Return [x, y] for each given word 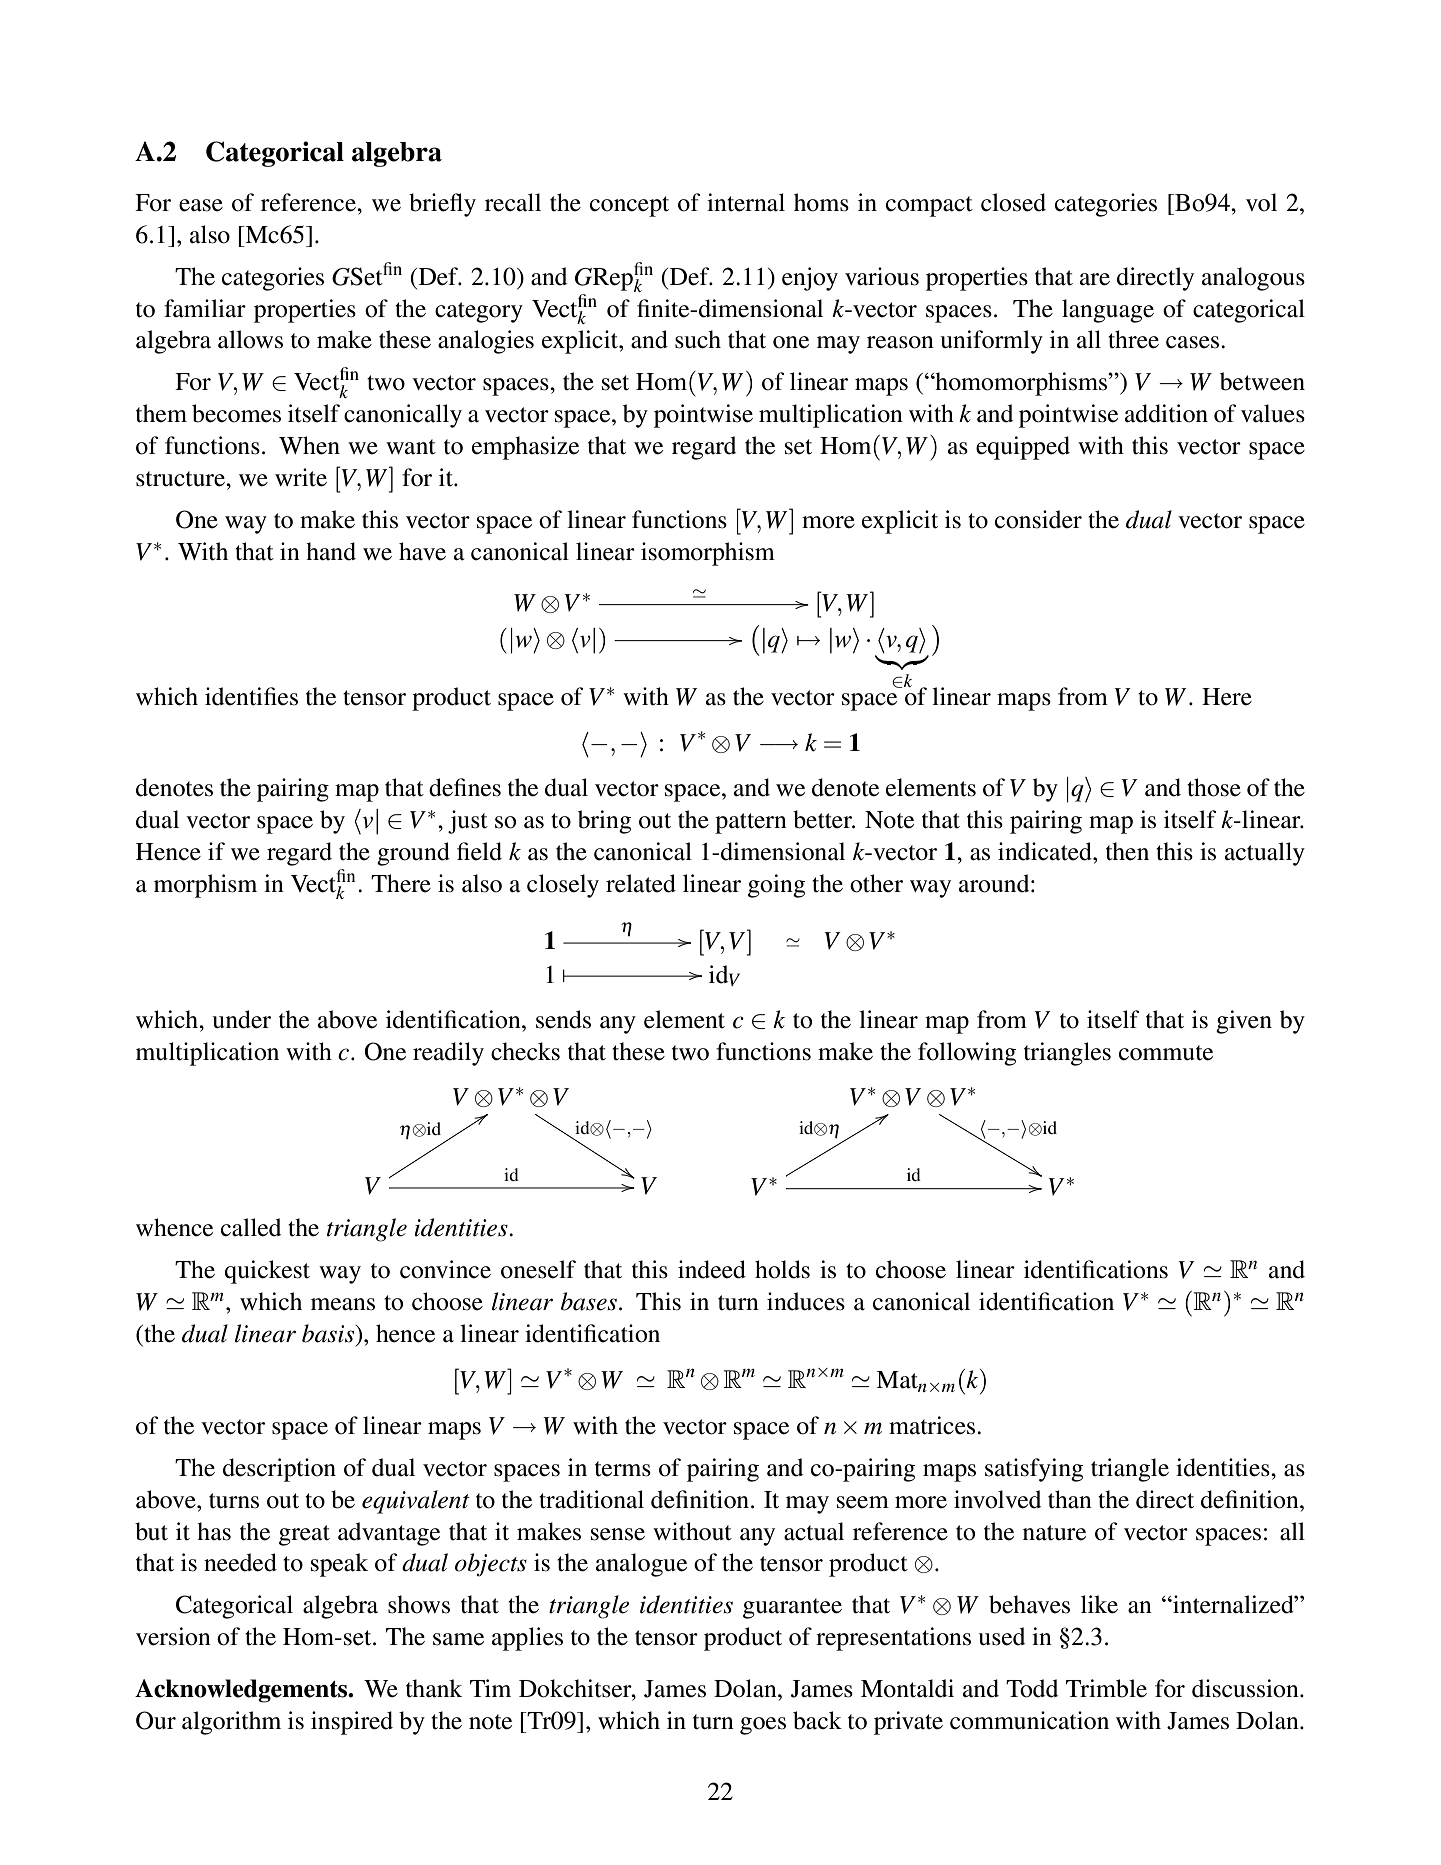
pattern [751, 823]
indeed [712, 1269]
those [1214, 787]
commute [1166, 1053]
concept [629, 206]
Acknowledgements [242, 1691]
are [1095, 279]
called [251, 1227]
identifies [251, 696]
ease [201, 205]
